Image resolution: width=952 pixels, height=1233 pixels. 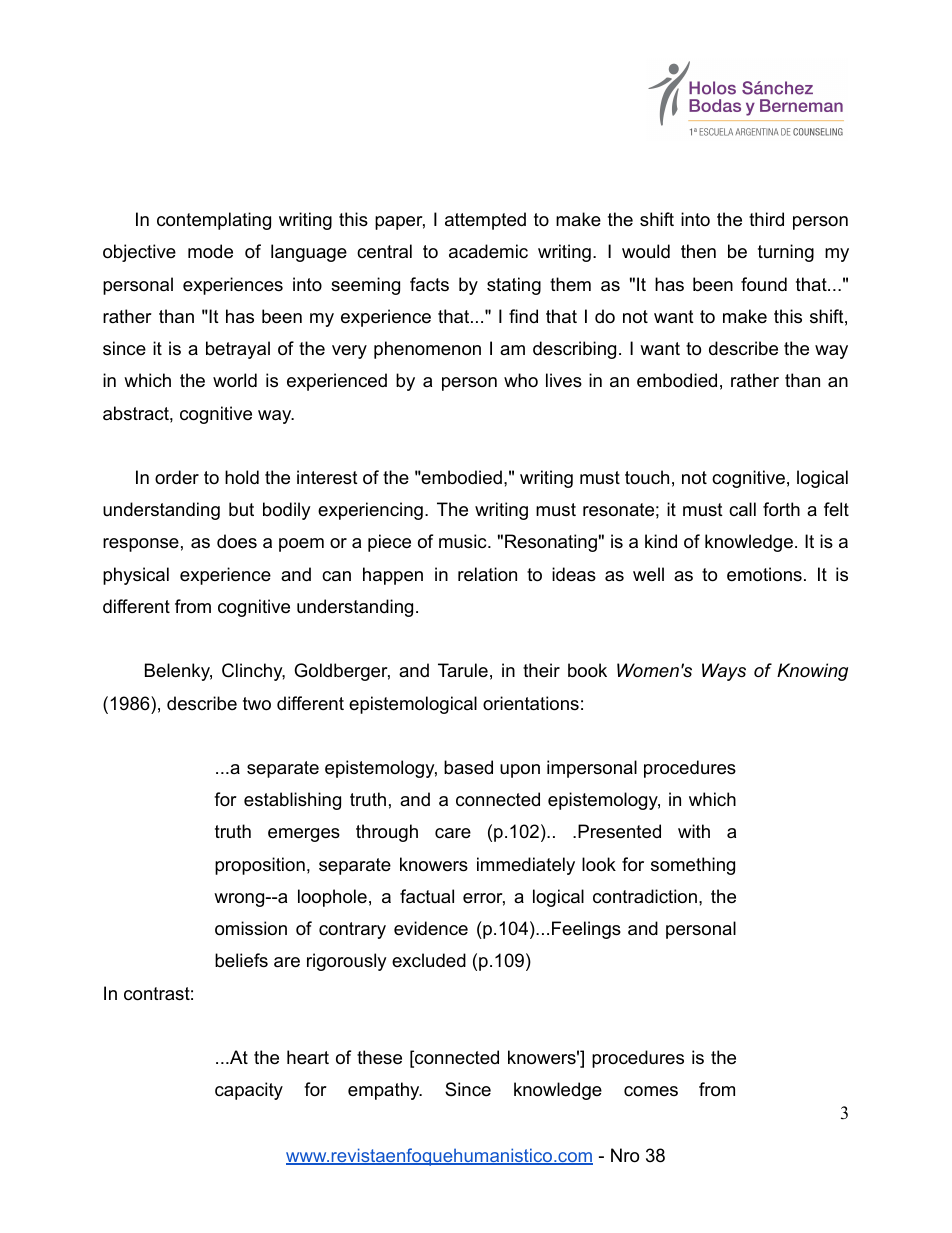 I want to click on proposition, so click(x=260, y=866).
